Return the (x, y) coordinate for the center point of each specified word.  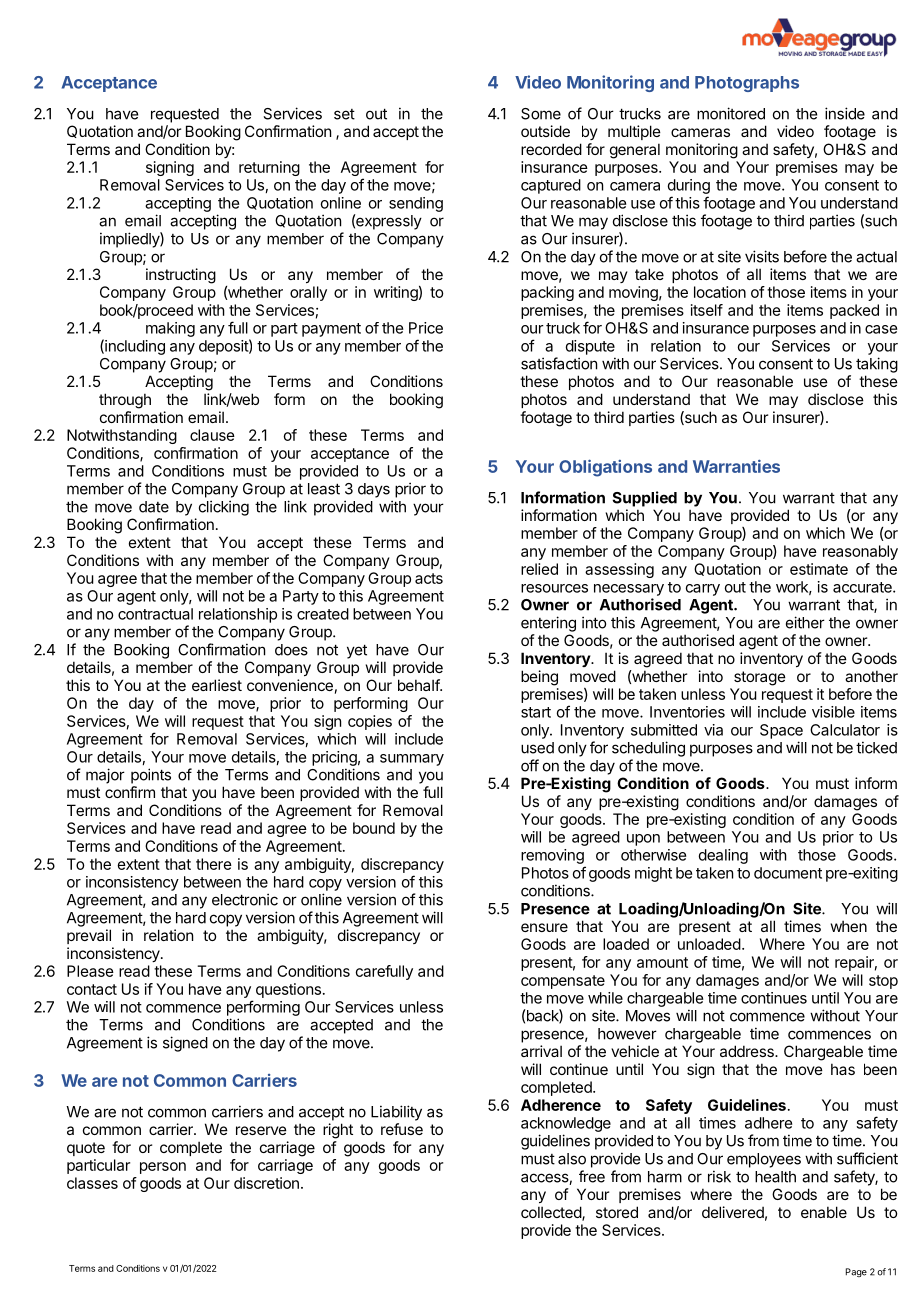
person (163, 1168)
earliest (217, 685)
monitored (731, 113)
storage (760, 678)
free (592, 1176)
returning (269, 168)
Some (541, 114)
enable (824, 1212)
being (539, 678)
